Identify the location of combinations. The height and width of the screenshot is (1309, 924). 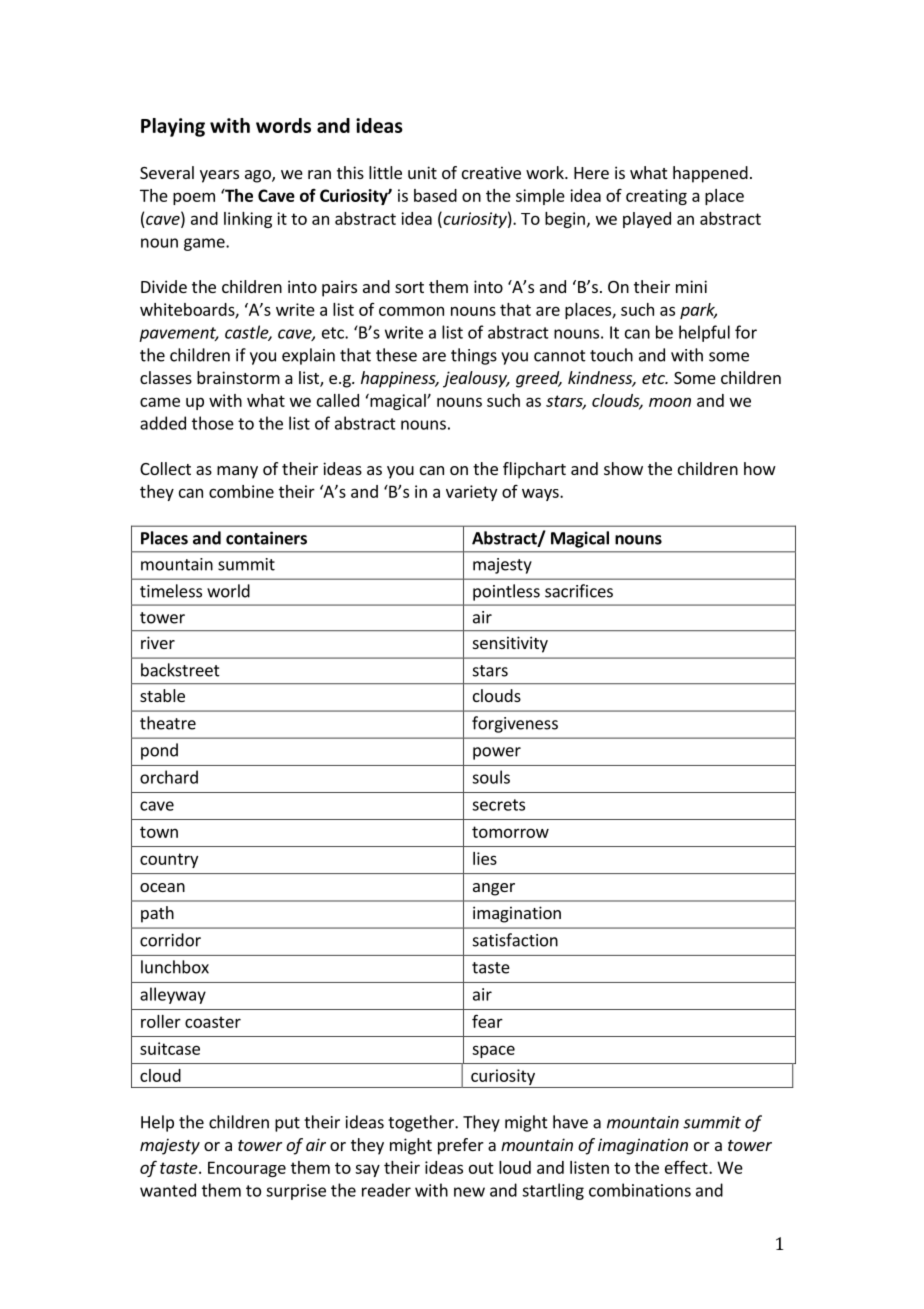
(640, 1190).
